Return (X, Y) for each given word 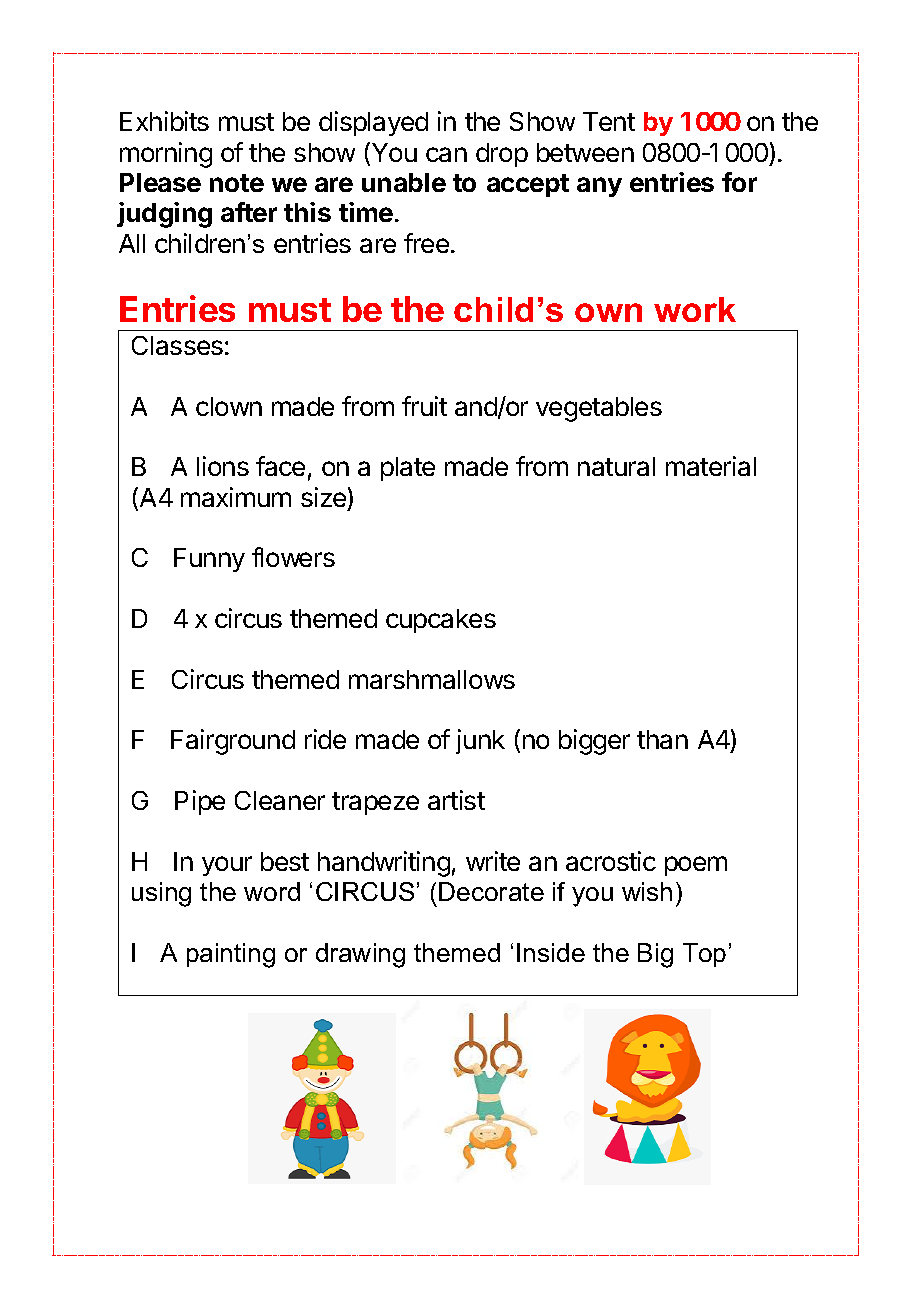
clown (229, 406)
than (662, 739)
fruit (424, 406)
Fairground (233, 742)
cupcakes (441, 621)
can (446, 154)
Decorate (491, 891)
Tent (609, 121)
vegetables (599, 409)
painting (231, 955)
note (237, 183)
